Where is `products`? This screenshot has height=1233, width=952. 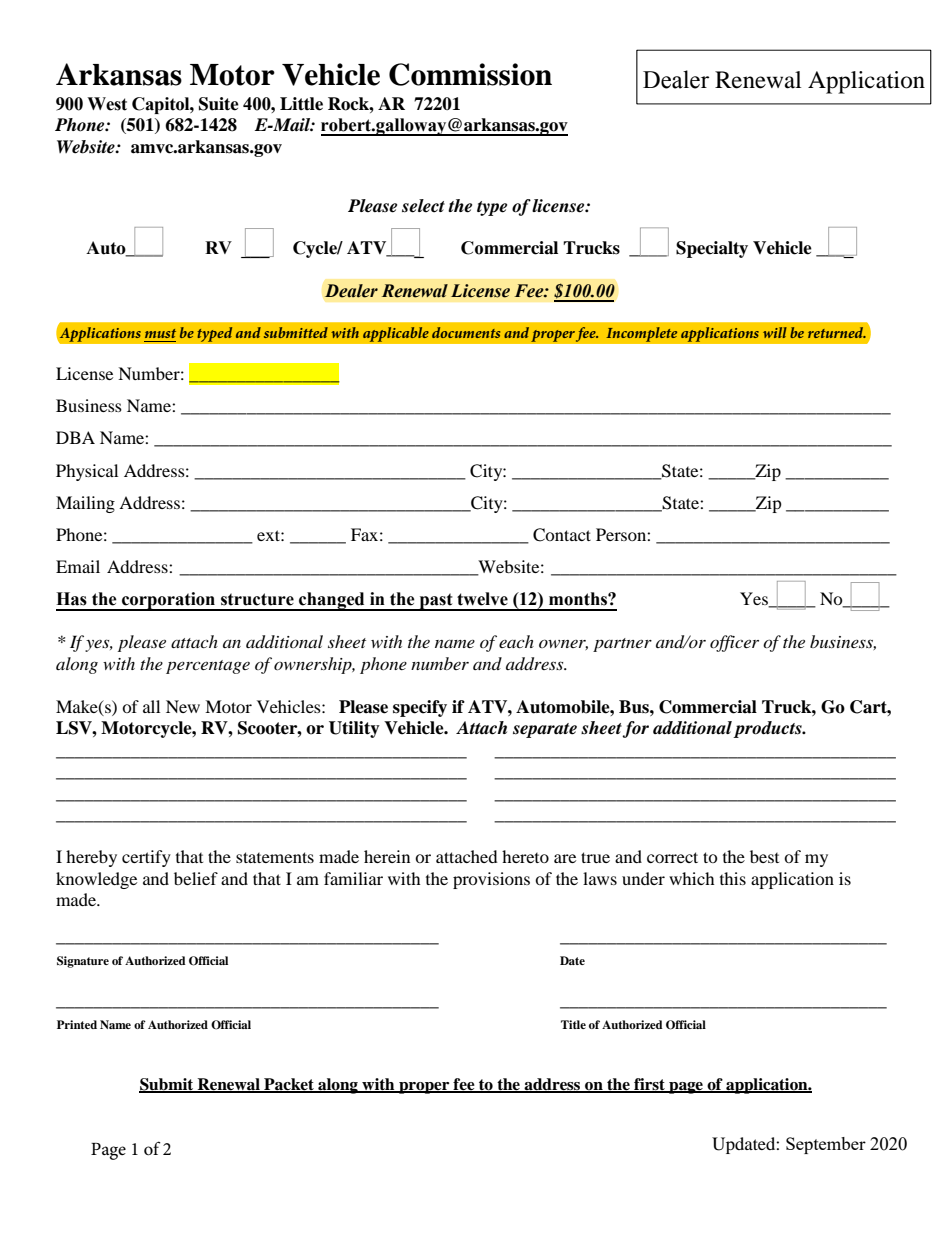
products is located at coordinates (768, 729).
